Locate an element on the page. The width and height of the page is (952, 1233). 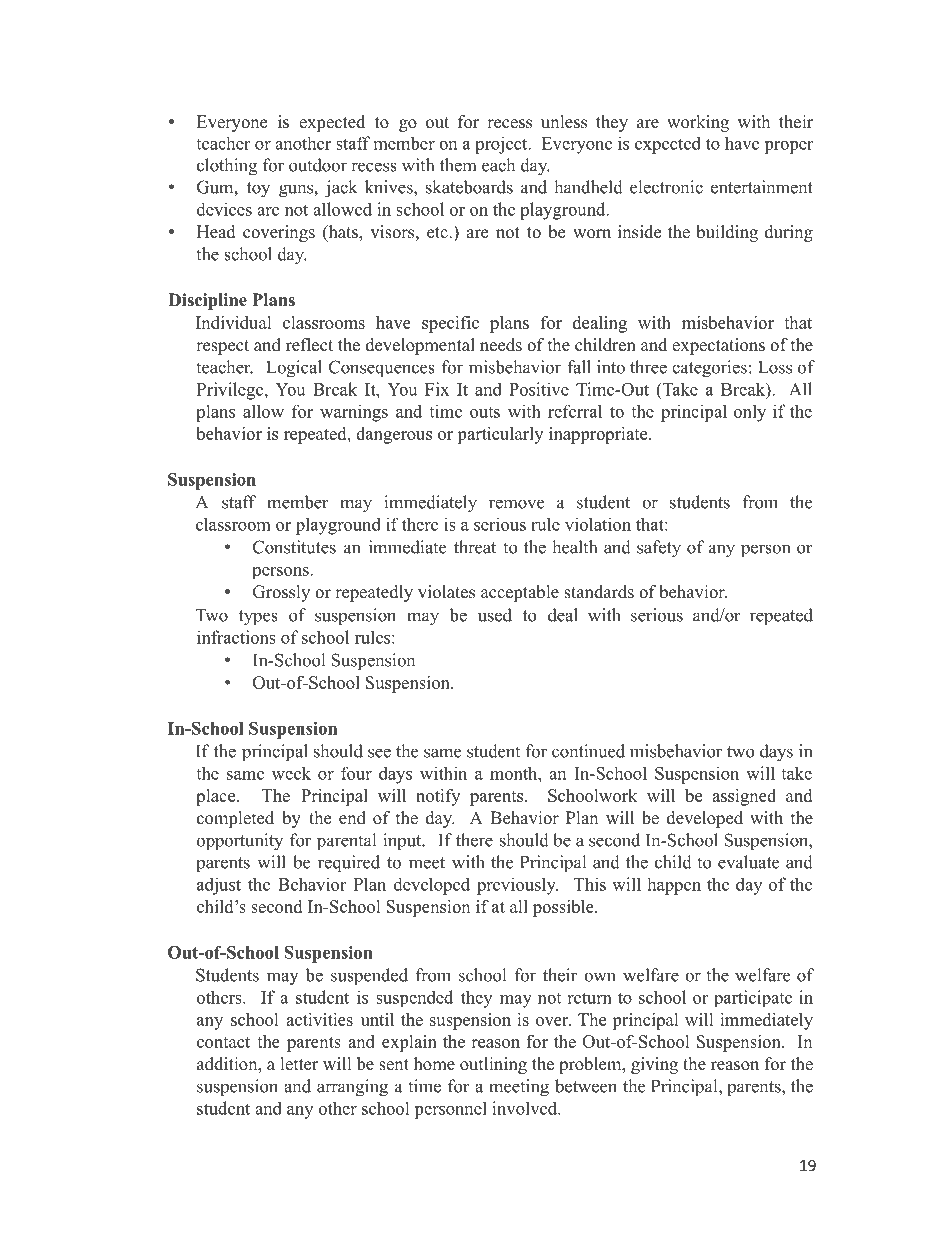
working is located at coordinates (698, 123).
